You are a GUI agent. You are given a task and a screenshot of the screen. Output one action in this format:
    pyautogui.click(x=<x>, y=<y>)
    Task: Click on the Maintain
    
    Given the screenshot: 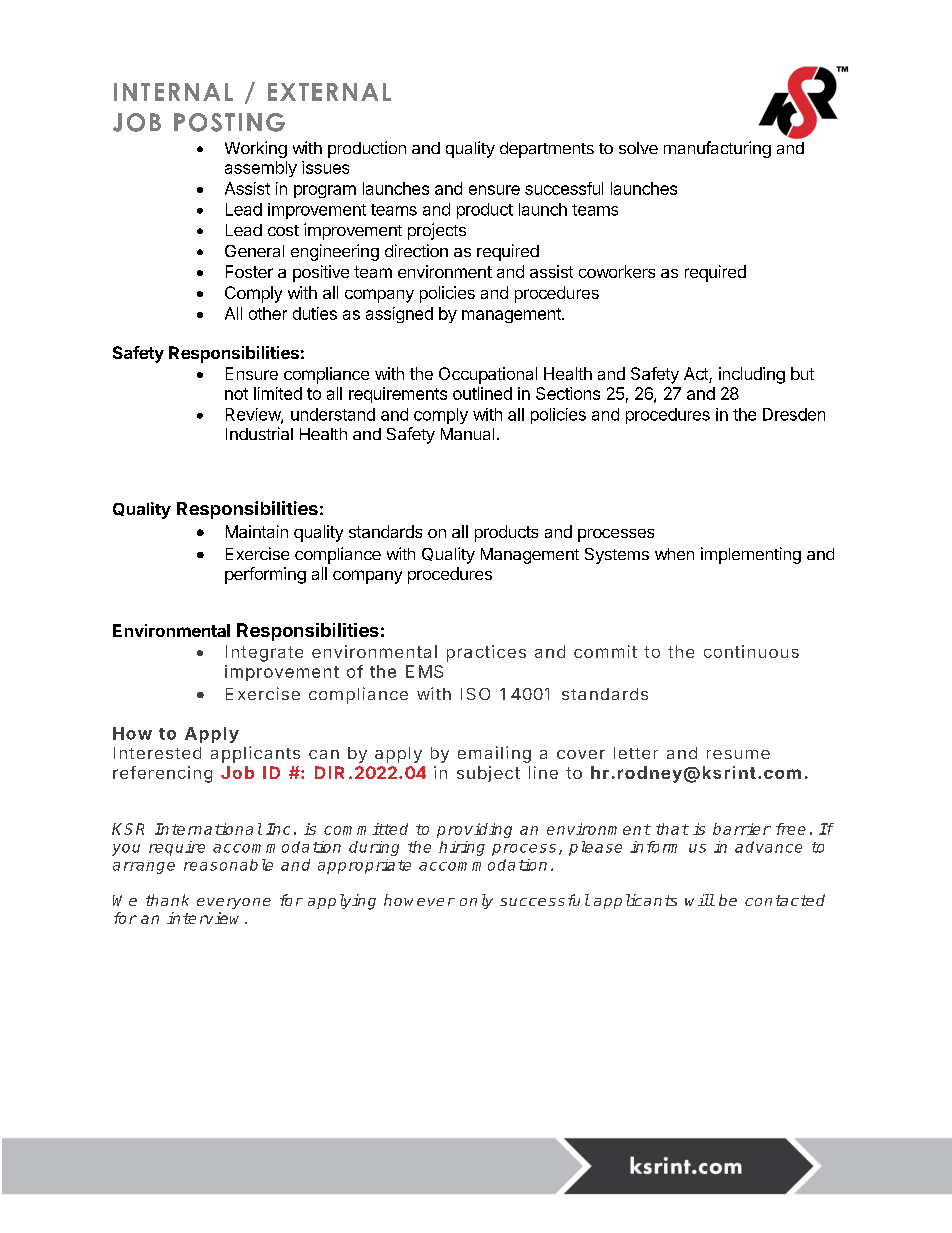 What is the action you would take?
    pyautogui.click(x=257, y=531)
